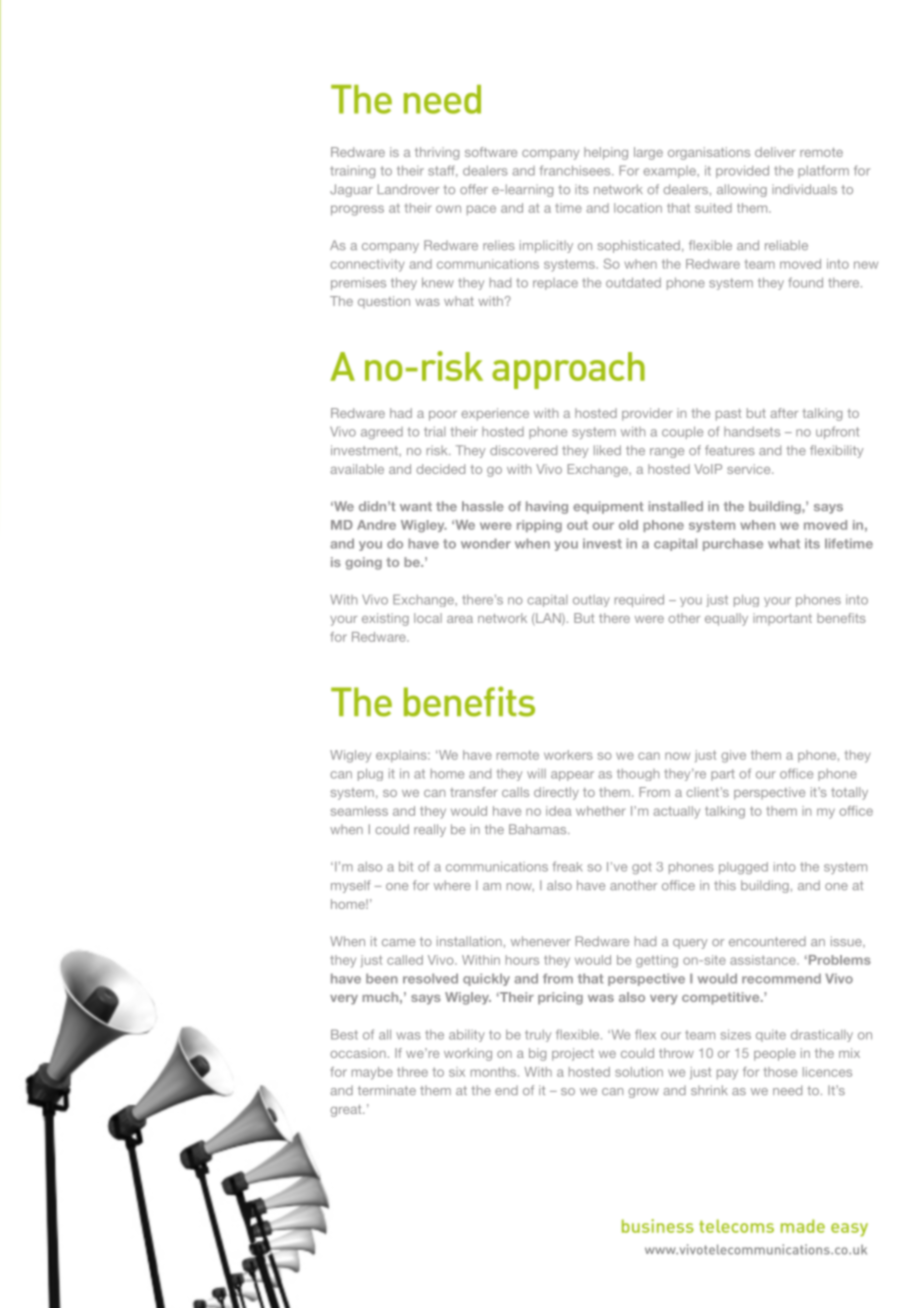  Describe the element at coordinates (437, 153) in the screenshot. I see `thriving` at that location.
